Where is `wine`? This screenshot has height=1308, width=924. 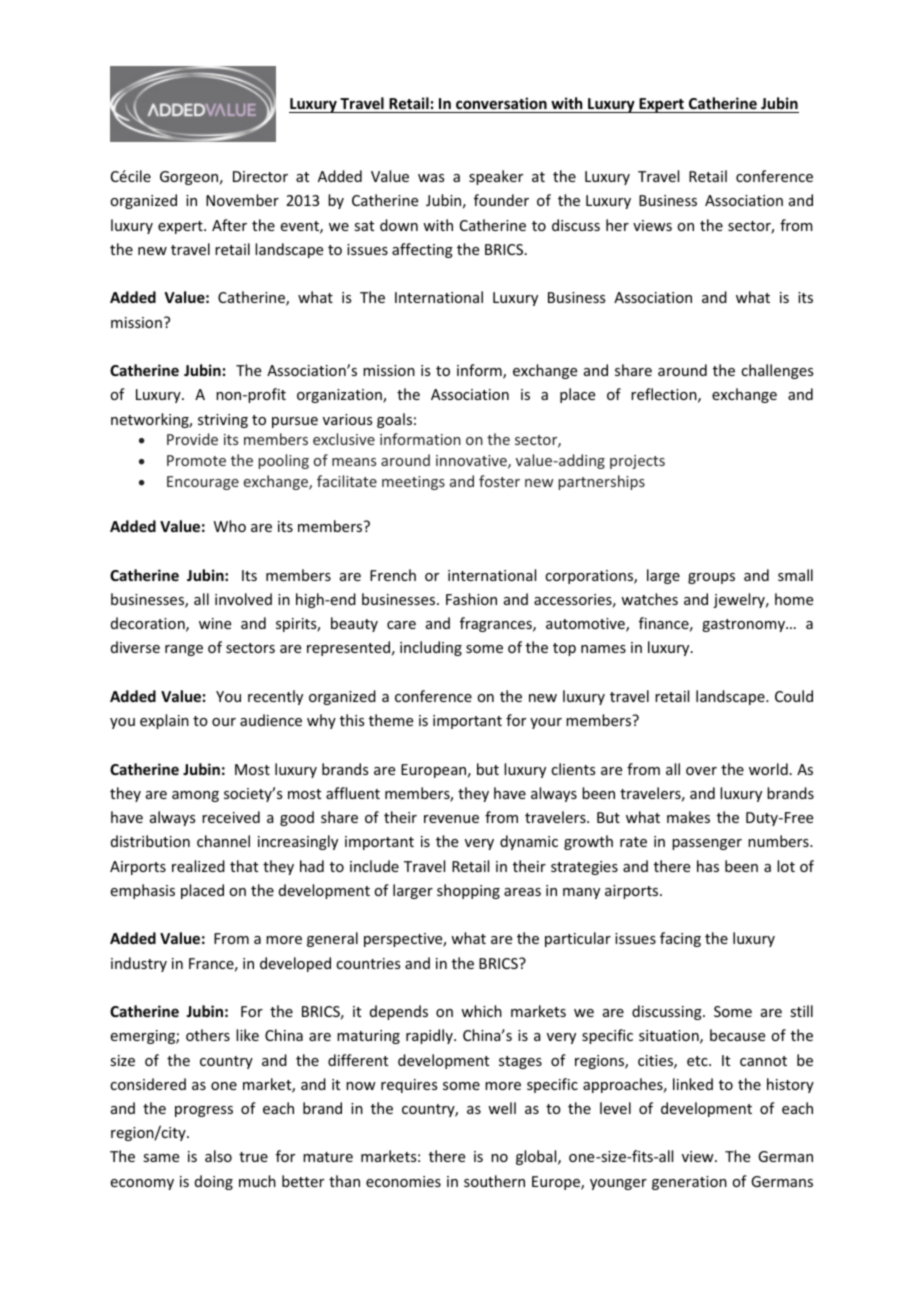 wine is located at coordinates (215, 623).
